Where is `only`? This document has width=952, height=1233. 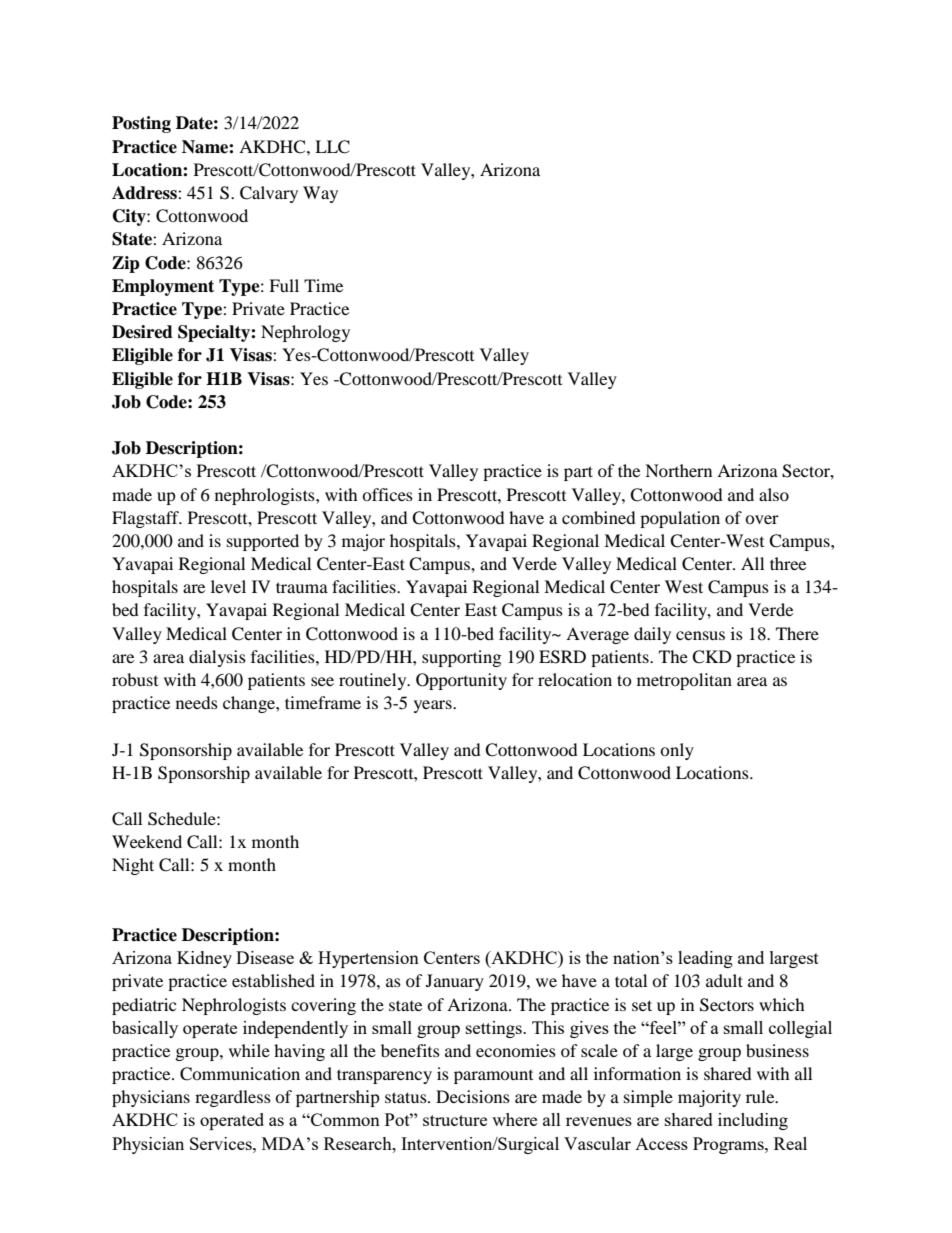
only is located at coordinates (677, 751).
